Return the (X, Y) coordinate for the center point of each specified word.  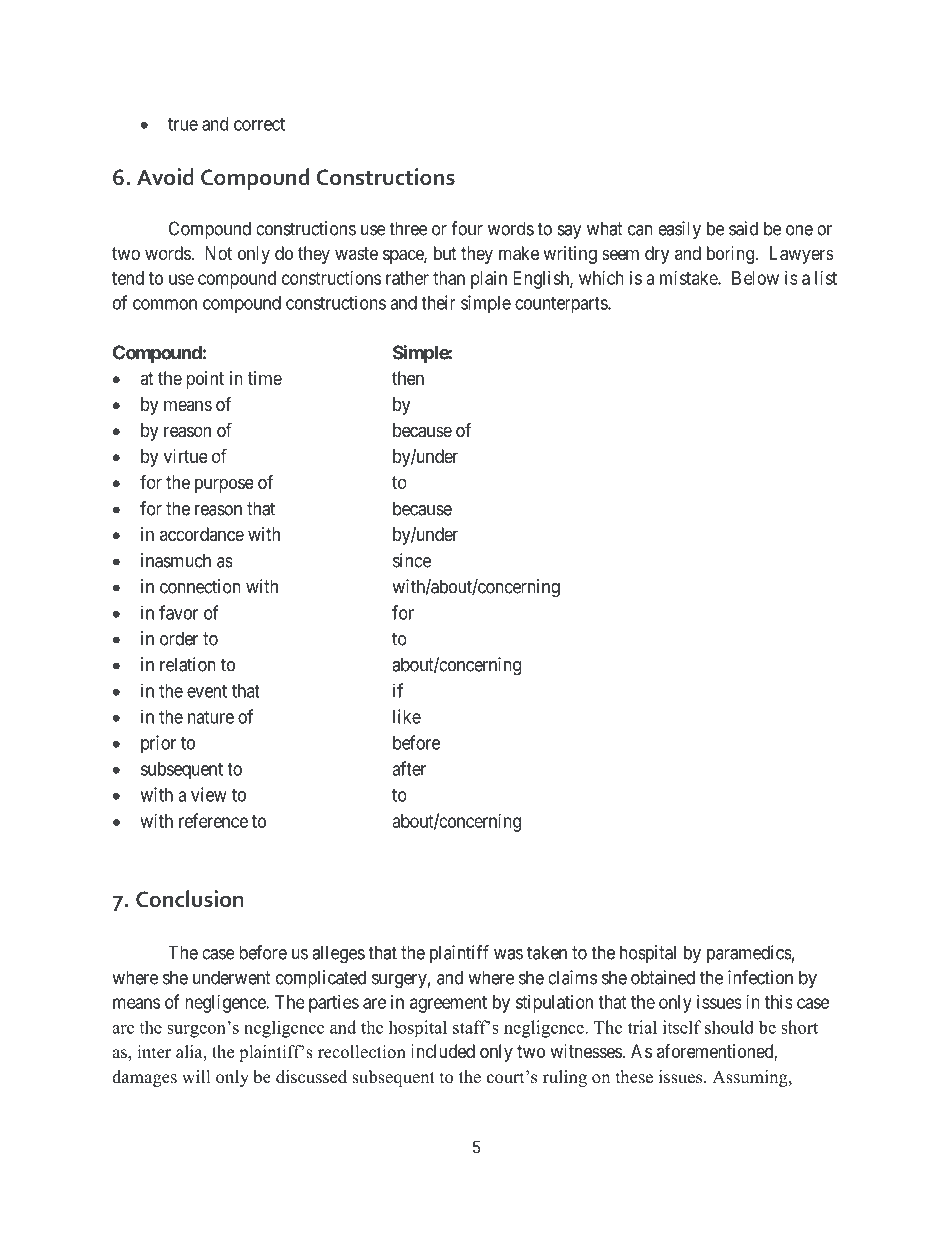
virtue (186, 456)
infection (760, 977)
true (183, 124)
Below (755, 278)
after (409, 768)
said (743, 228)
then (408, 378)
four (467, 228)
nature (211, 717)
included (443, 1051)
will (196, 1076)
